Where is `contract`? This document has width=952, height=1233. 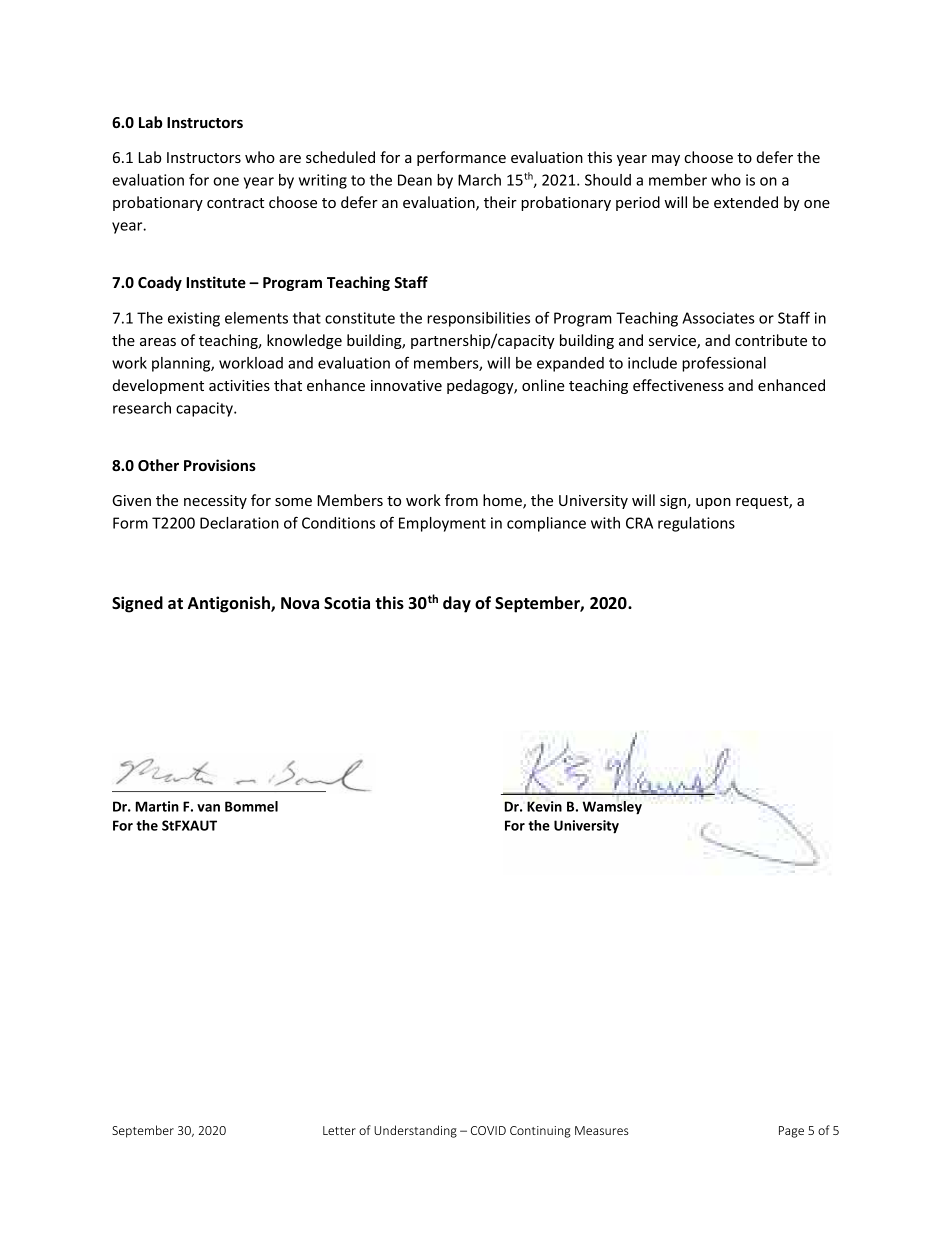 contract is located at coordinates (235, 203).
